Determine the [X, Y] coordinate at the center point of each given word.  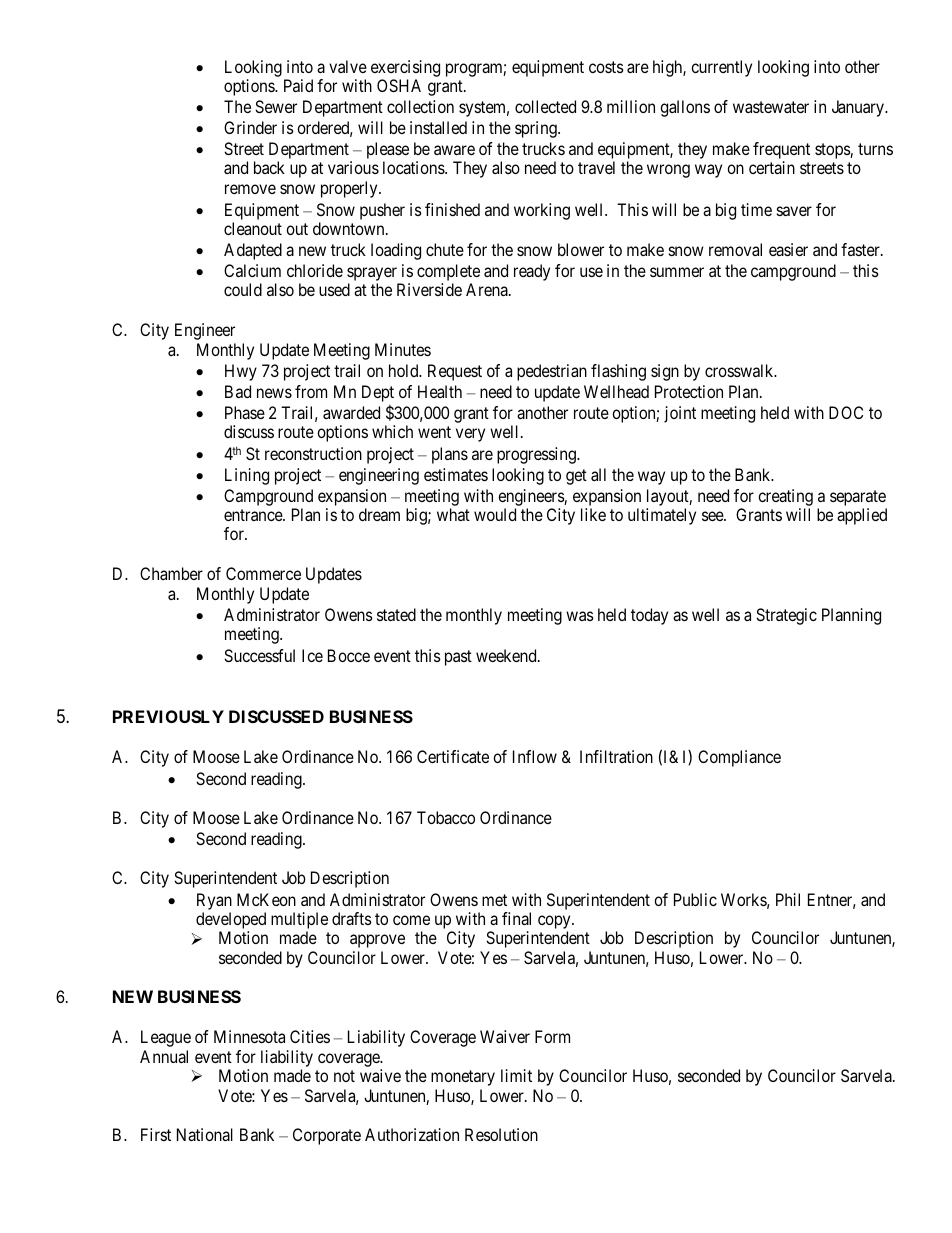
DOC [846, 412]
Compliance [739, 758]
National [205, 1134]
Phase [245, 412]
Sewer [276, 106]
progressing [537, 455]
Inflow [535, 756]
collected [545, 106]
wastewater [771, 107]
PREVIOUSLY [168, 716]
